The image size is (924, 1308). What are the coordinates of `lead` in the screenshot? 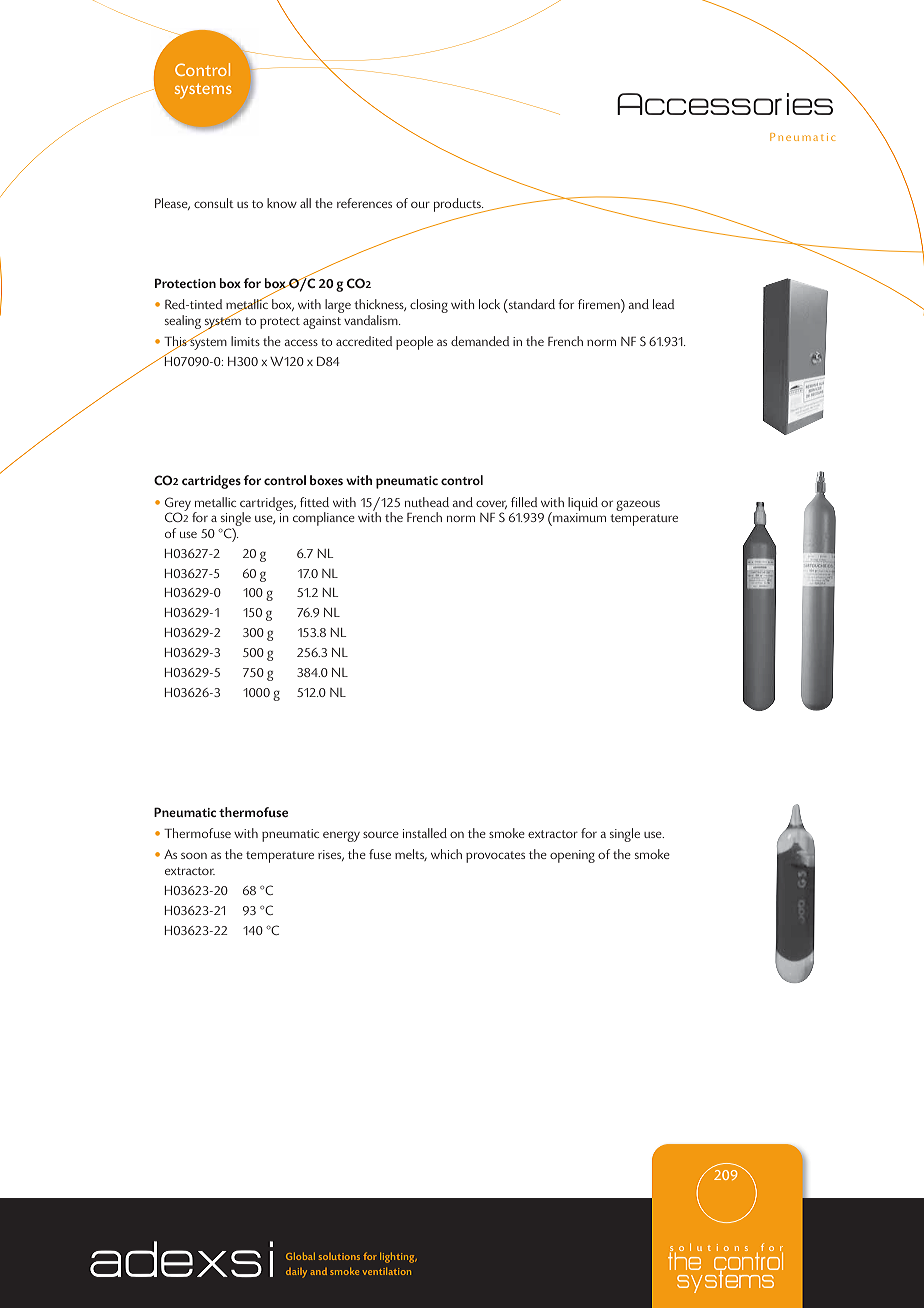 It's located at (663, 304).
